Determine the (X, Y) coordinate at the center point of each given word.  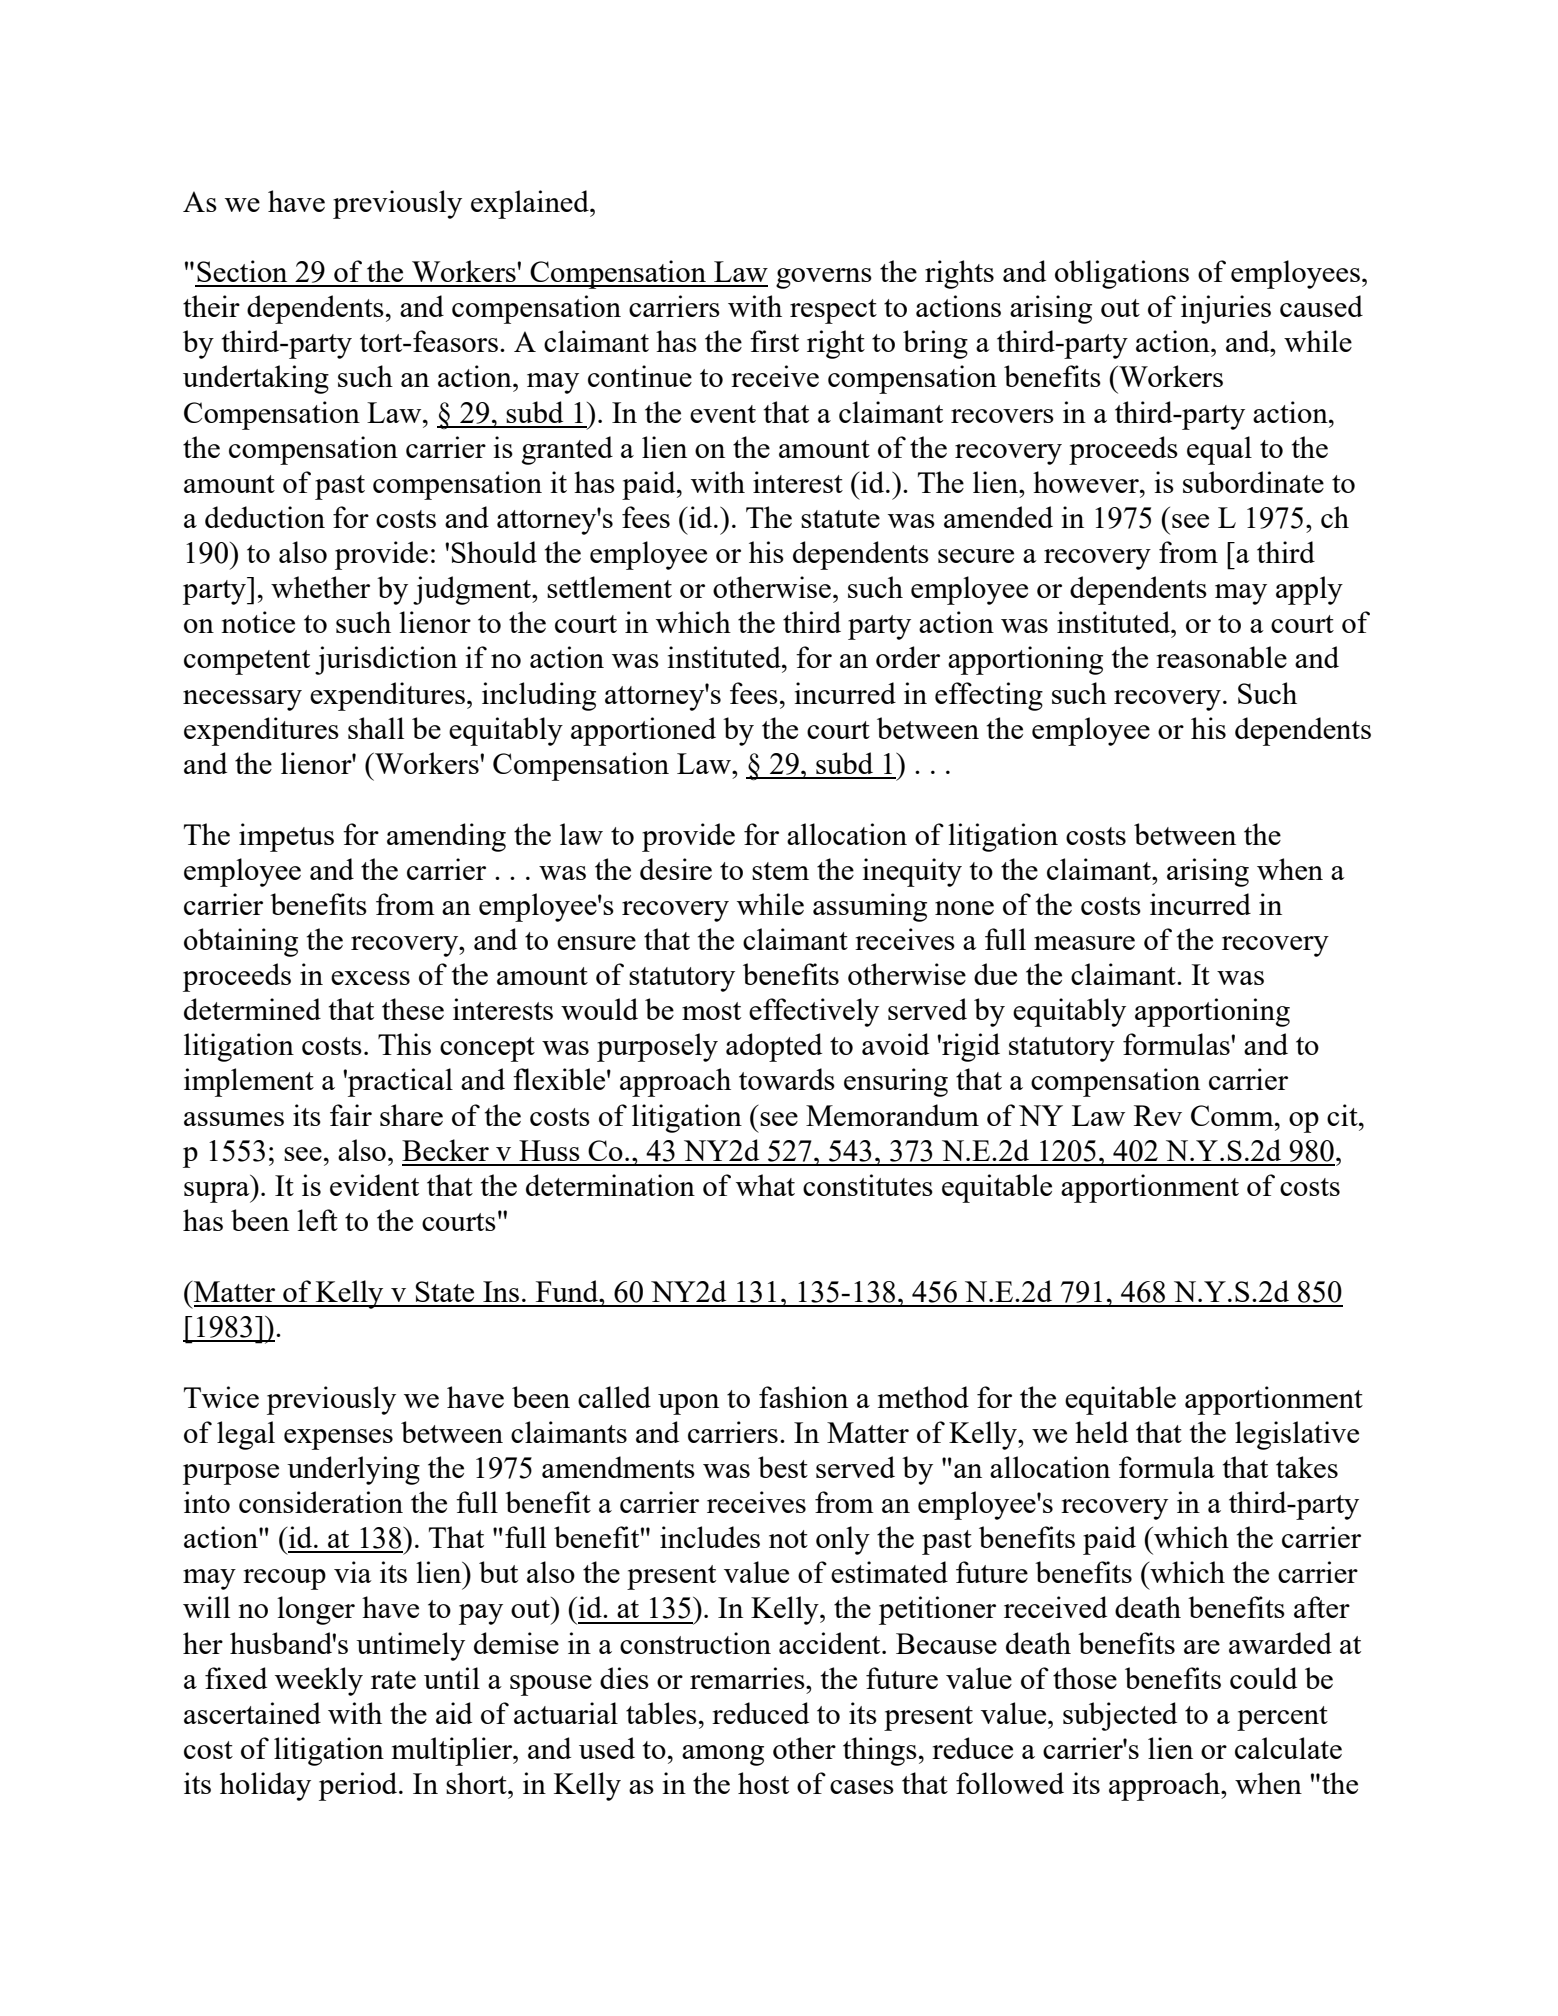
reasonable (1221, 657)
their (211, 306)
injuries (1226, 309)
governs (824, 278)
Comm (1233, 1115)
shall (376, 728)
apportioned (643, 731)
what (765, 1185)
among (723, 1755)
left (317, 1220)
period (359, 1786)
